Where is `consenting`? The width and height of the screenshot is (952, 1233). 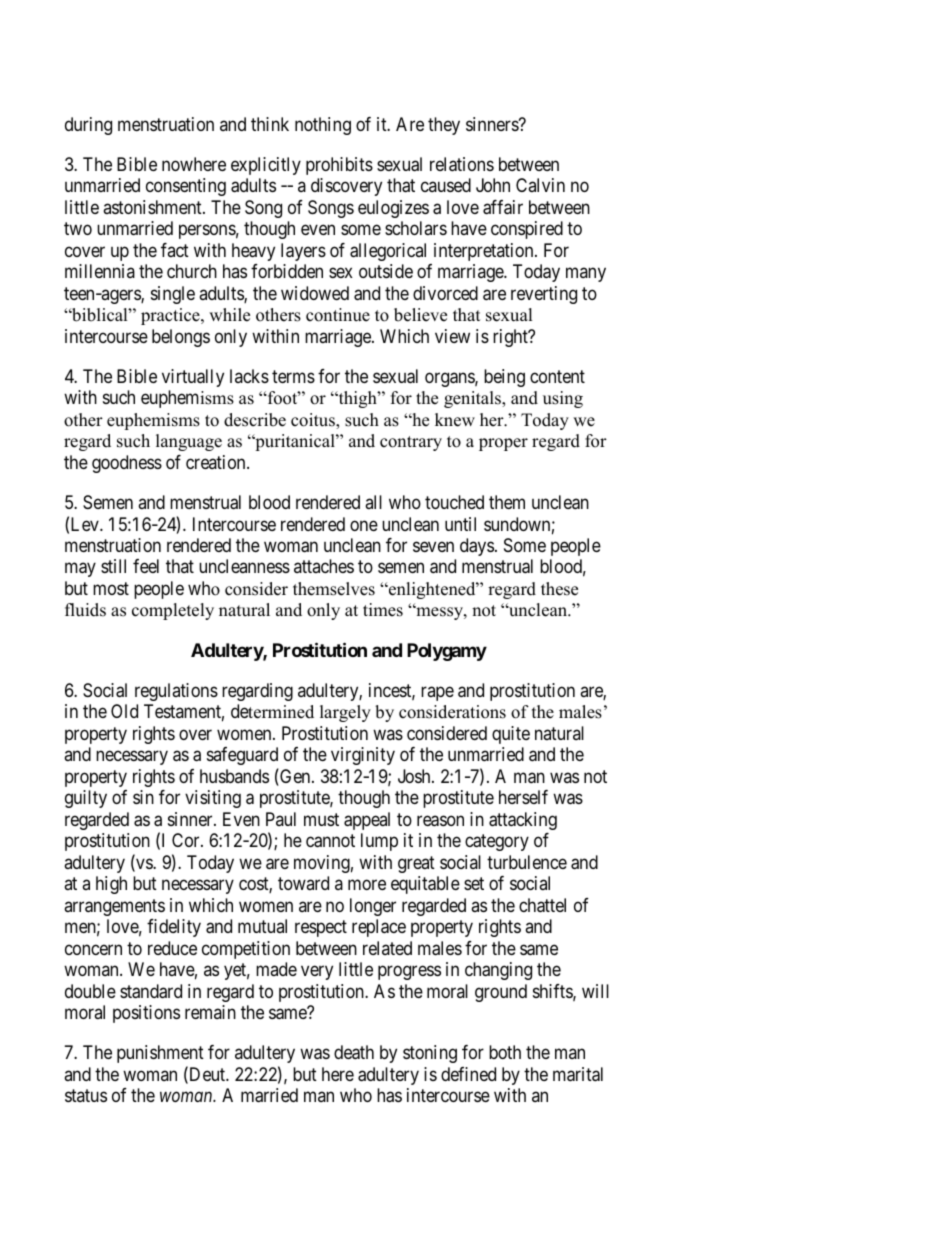 consenting is located at coordinates (186, 187).
